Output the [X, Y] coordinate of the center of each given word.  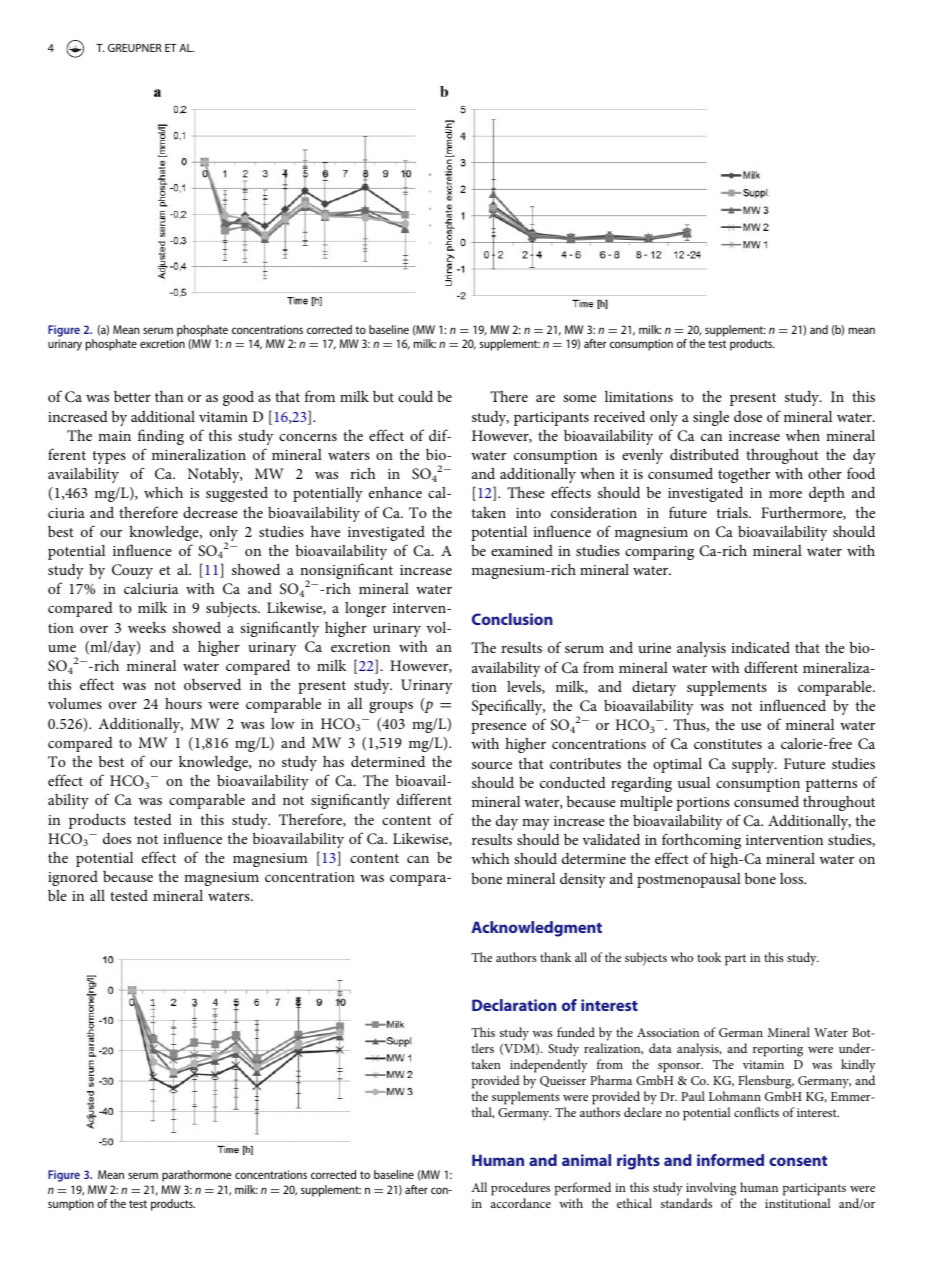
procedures [520, 1189]
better [132, 396]
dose [748, 416]
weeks [147, 627]
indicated [760, 647]
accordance [521, 1203]
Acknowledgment [536, 929]
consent [798, 1161]
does [117, 838]
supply [754, 765]
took [709, 957]
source [492, 765]
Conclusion [512, 619]
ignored [73, 878]
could [415, 396]
